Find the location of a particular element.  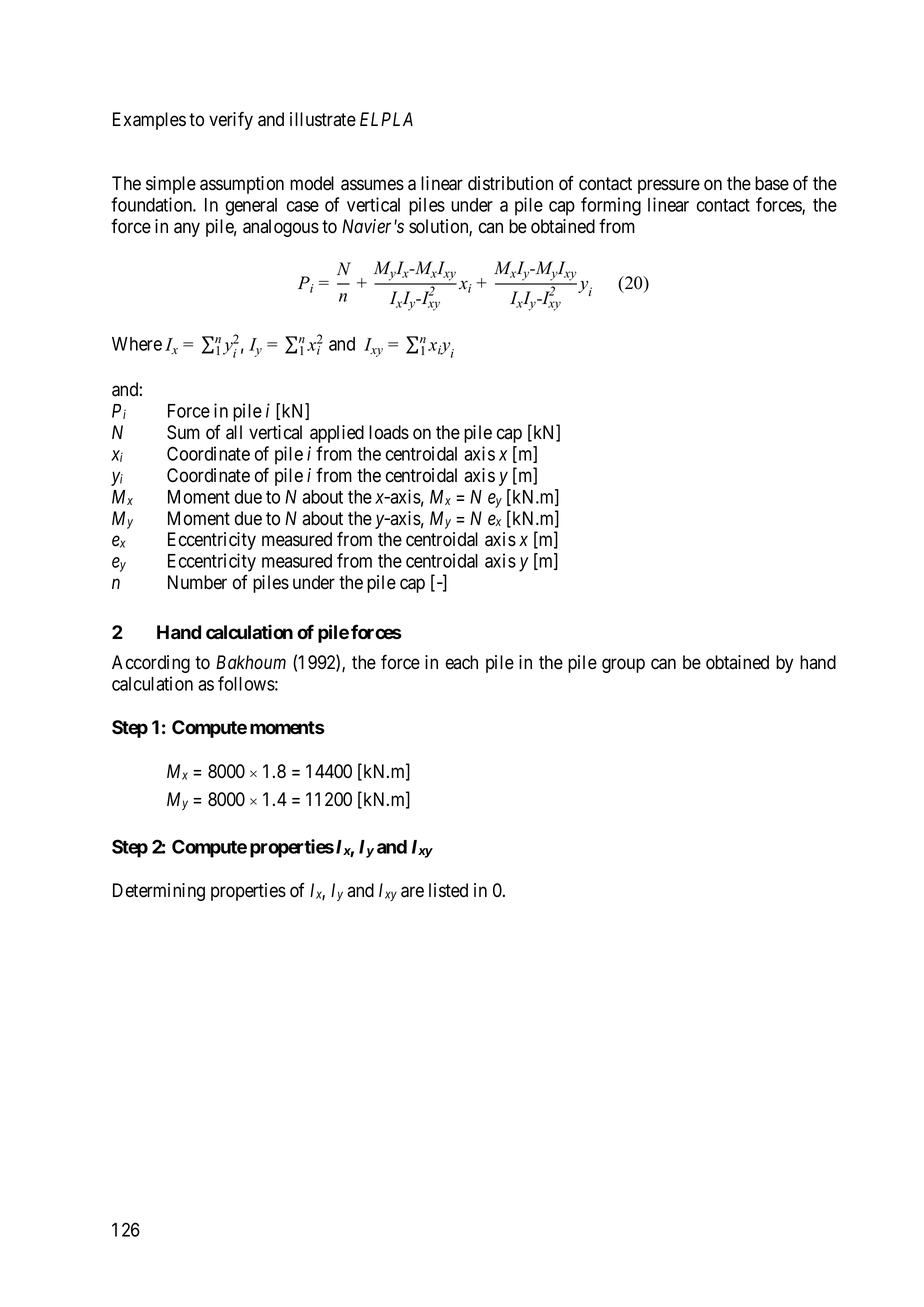

pressure is located at coordinates (669, 186).
